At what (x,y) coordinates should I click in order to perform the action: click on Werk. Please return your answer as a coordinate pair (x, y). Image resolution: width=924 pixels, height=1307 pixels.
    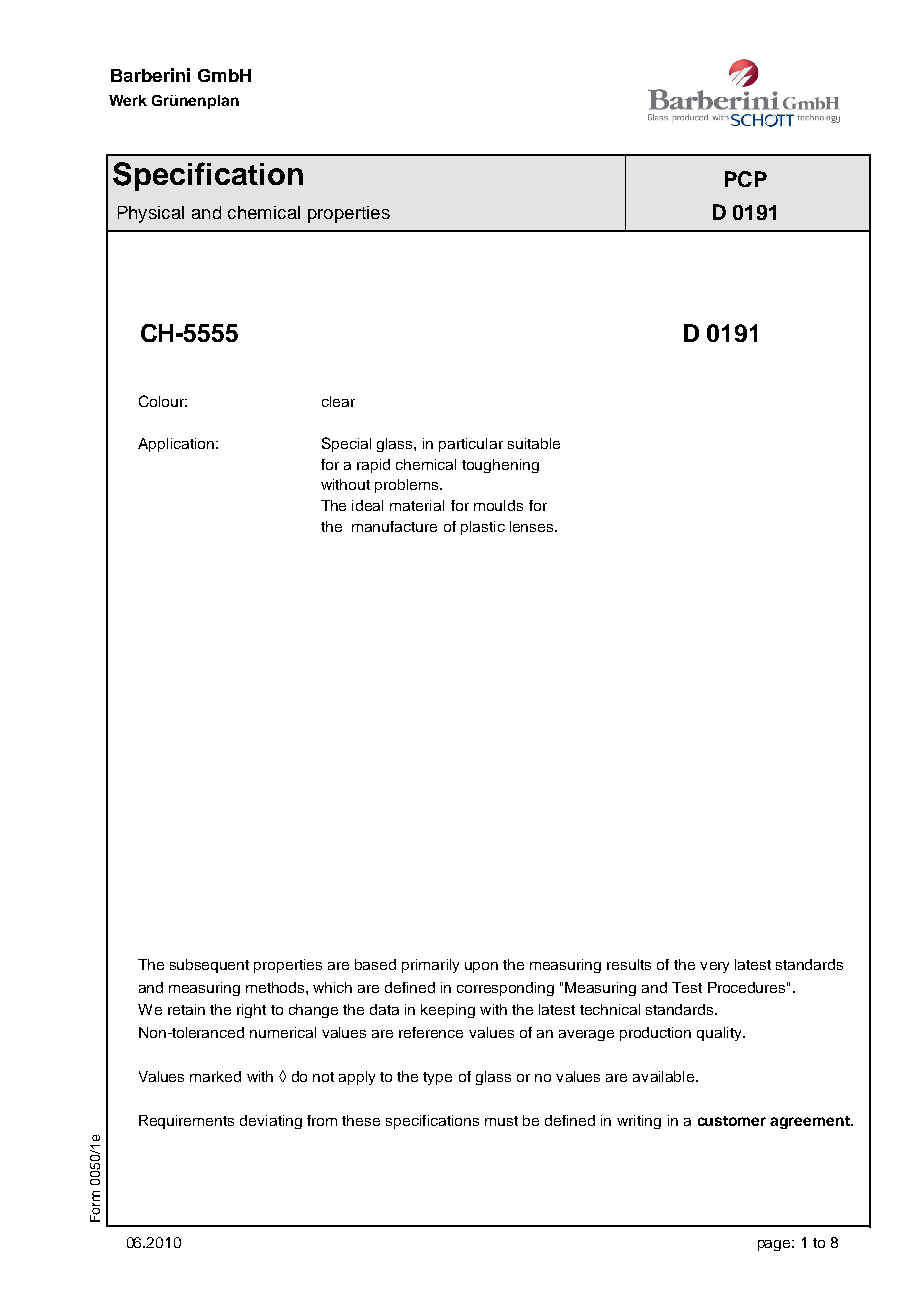
    Looking at the image, I should click on (128, 100).
